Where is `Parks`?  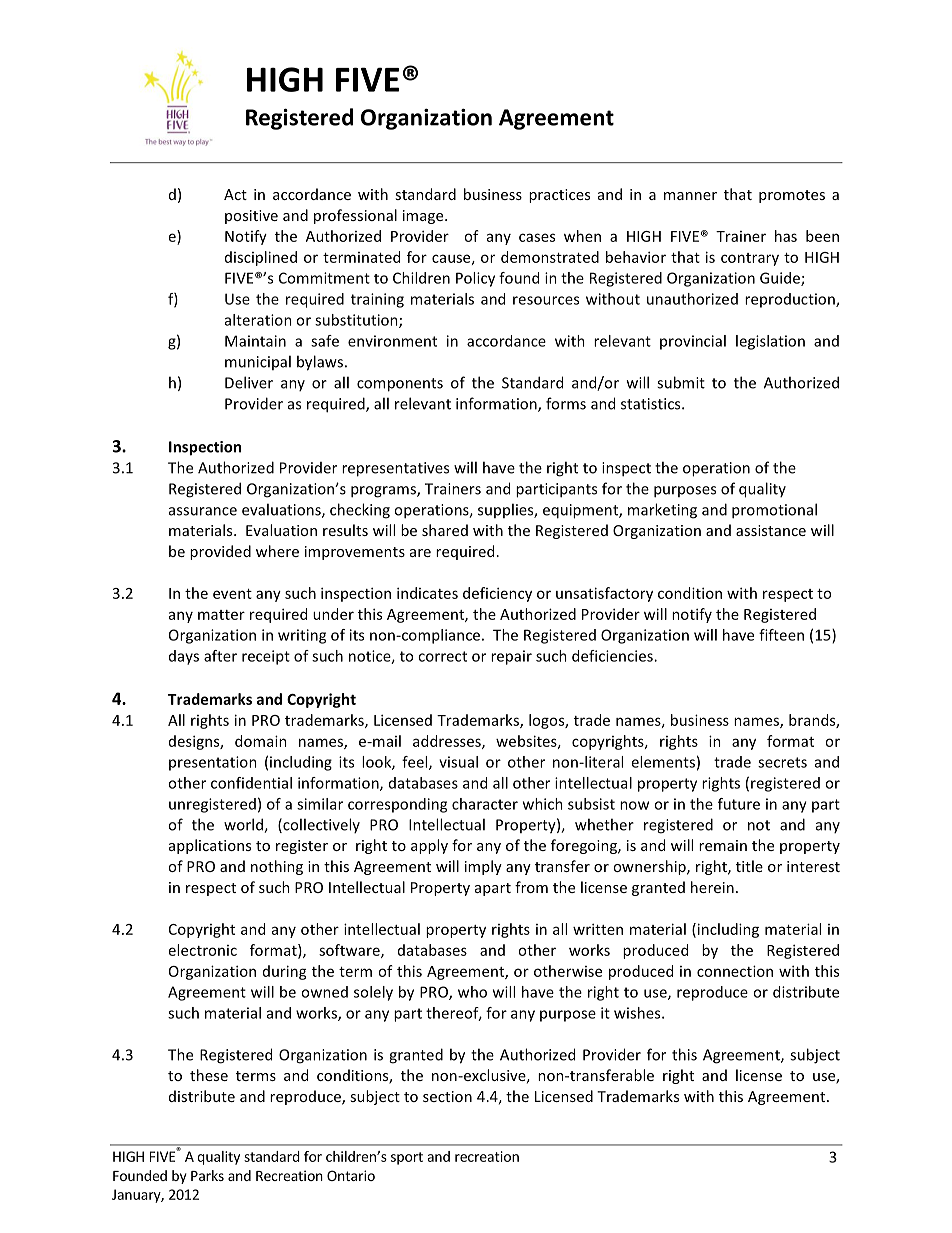 Parks is located at coordinates (207, 1175).
